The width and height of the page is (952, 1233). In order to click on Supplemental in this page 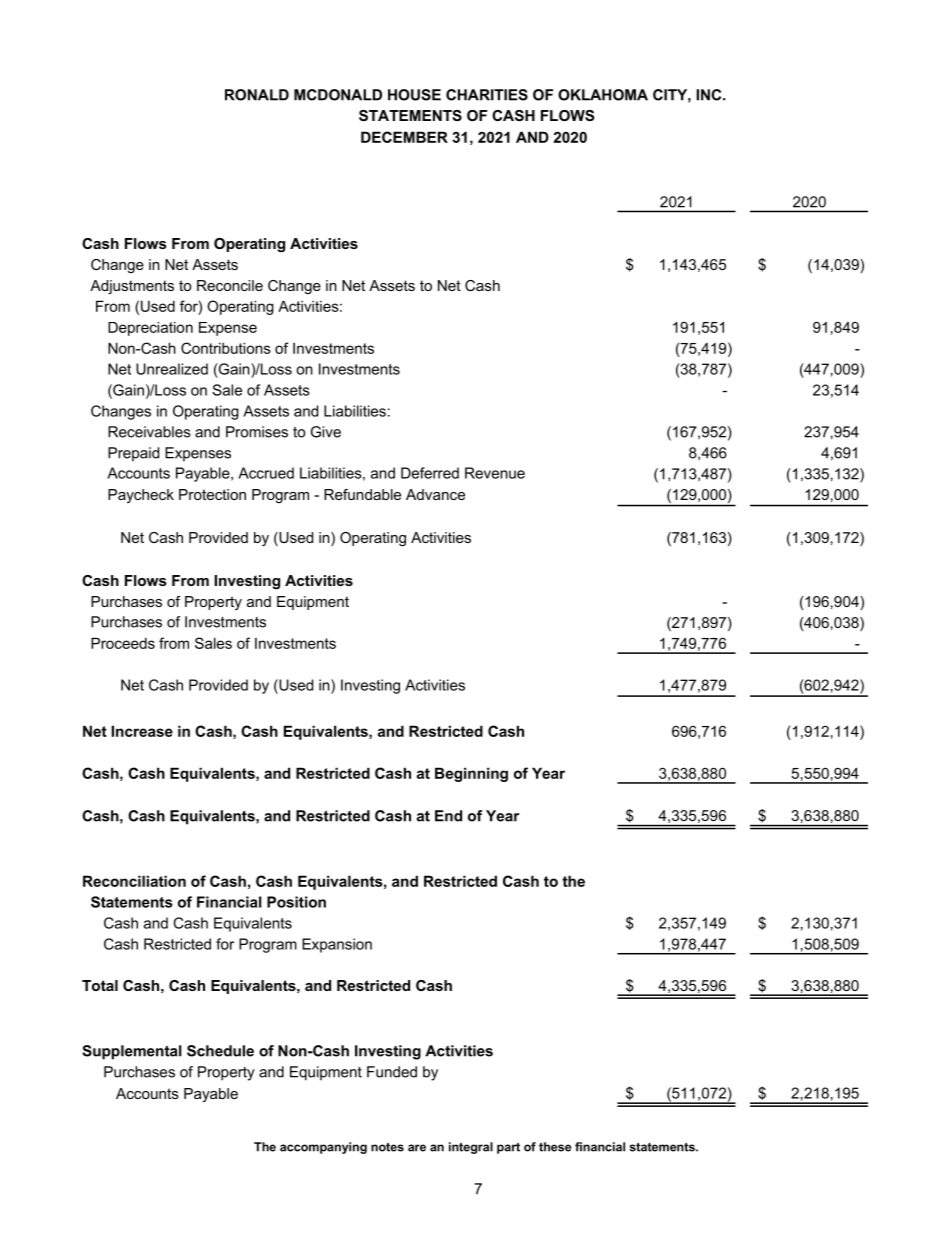, I will do `click(132, 1052)`.
